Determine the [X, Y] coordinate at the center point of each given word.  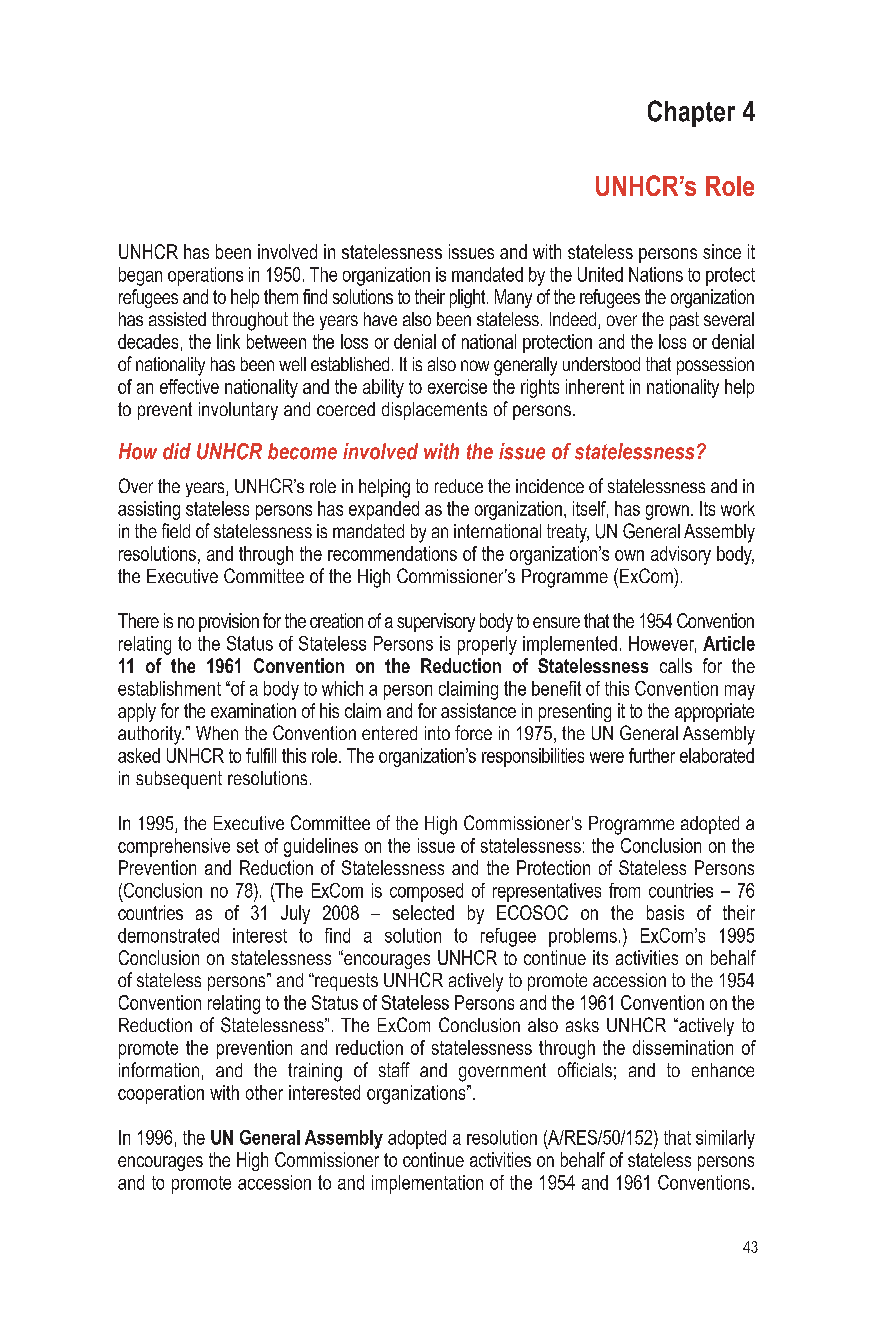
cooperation [161, 1094]
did [177, 451]
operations [205, 276]
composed [426, 892]
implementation [427, 1184]
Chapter [691, 113]
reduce [459, 486]
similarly [725, 1139]
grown [667, 512]
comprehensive [174, 847]
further [652, 755]
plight [469, 298]
